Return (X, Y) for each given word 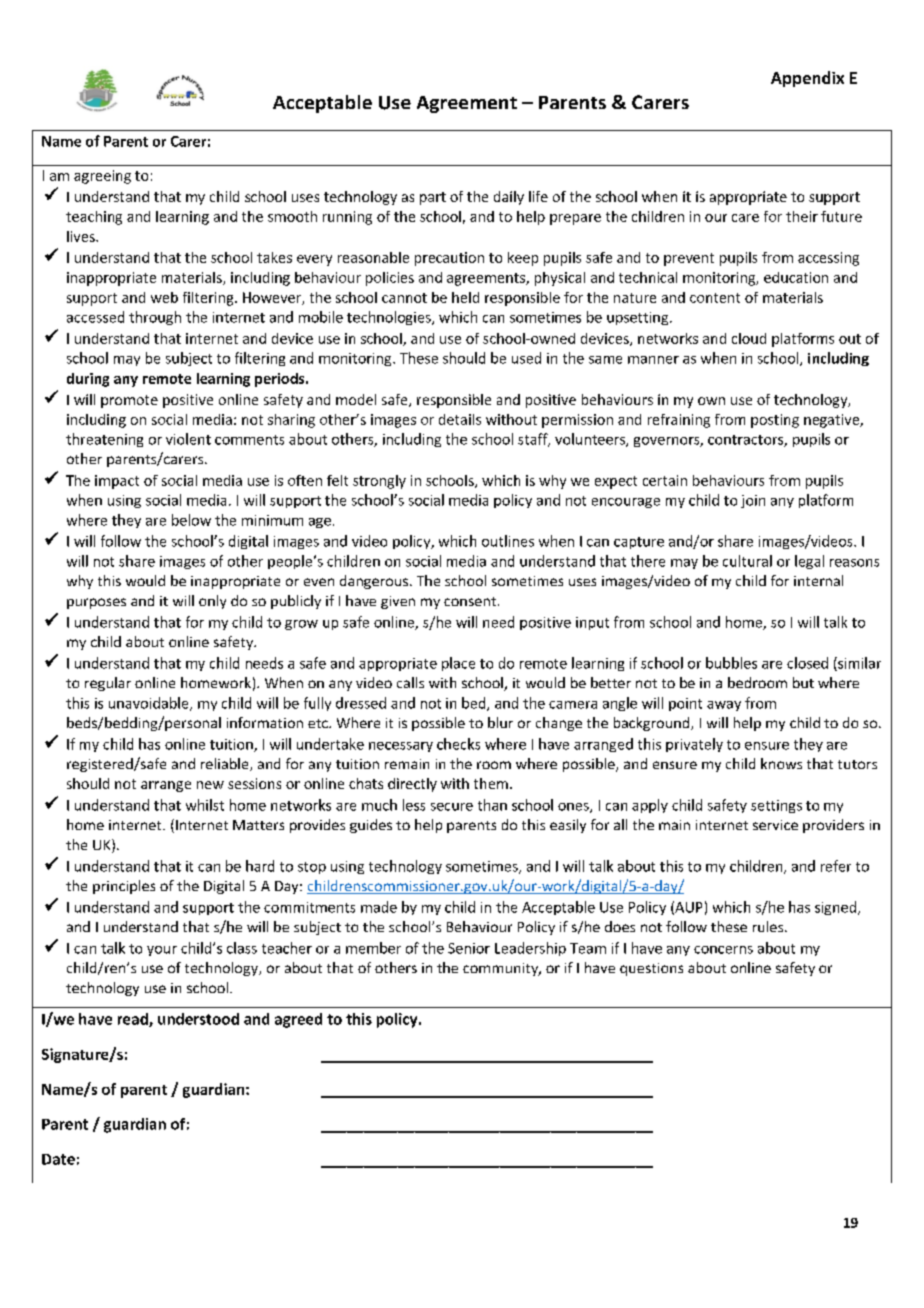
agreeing (102, 177)
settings (776, 806)
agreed (298, 1020)
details (460, 419)
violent (188, 439)
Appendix (807, 79)
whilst (205, 805)
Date (58, 1159)
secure (452, 807)
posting (775, 421)
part (433, 198)
